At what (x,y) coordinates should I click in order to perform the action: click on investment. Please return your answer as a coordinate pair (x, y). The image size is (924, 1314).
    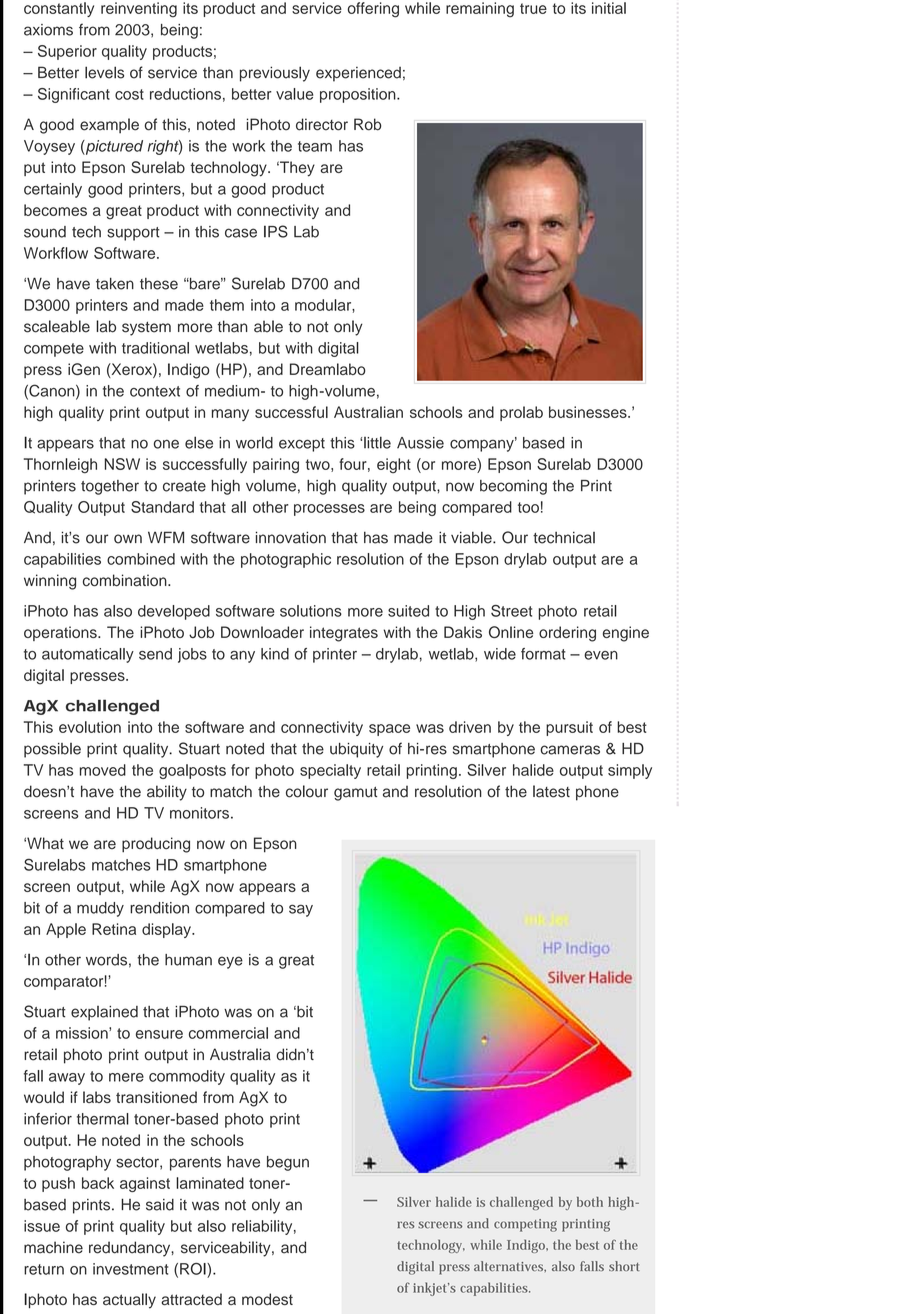
    Looking at the image, I should click on (130, 1269).
